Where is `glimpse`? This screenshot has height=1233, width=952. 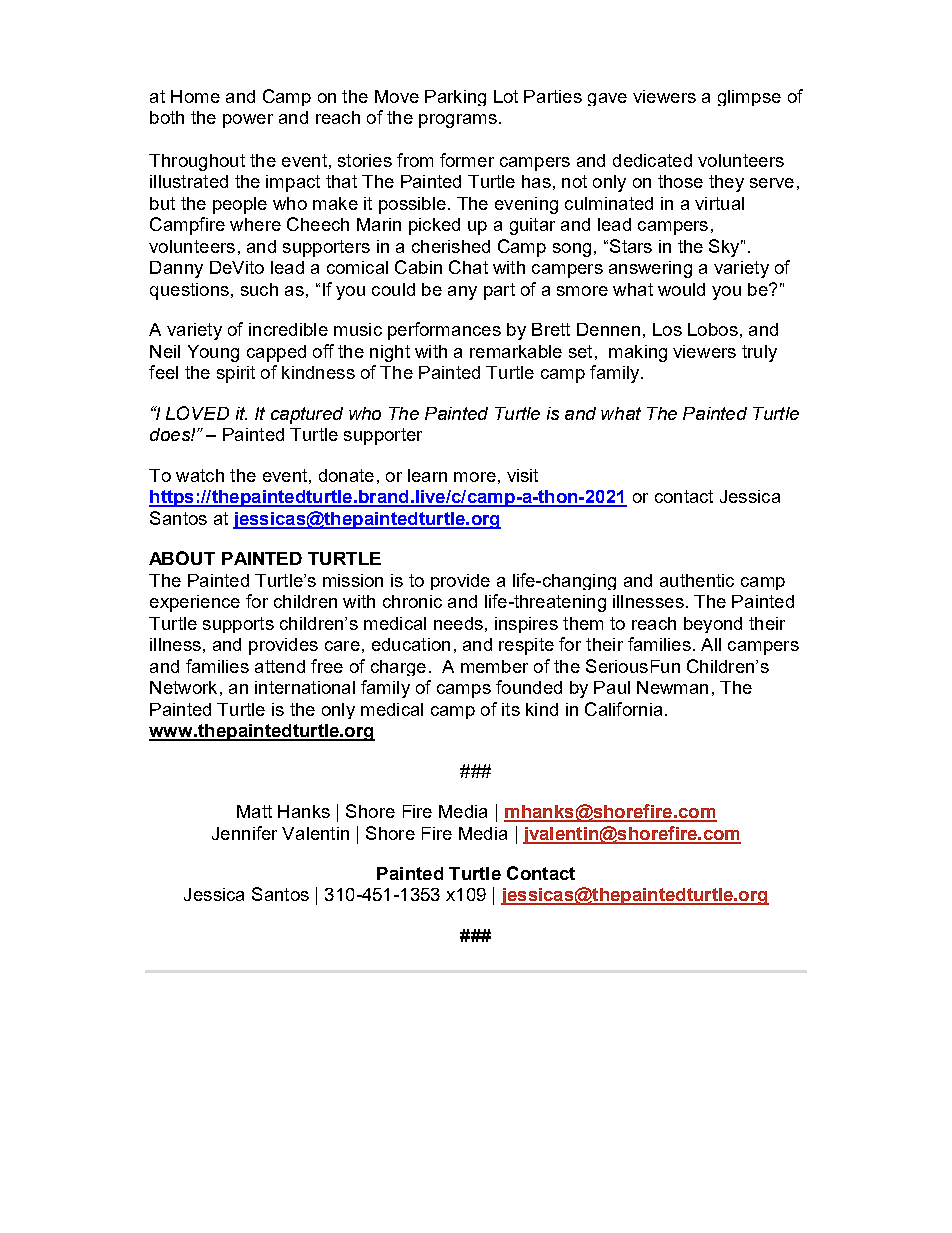
glimpse is located at coordinates (749, 98).
